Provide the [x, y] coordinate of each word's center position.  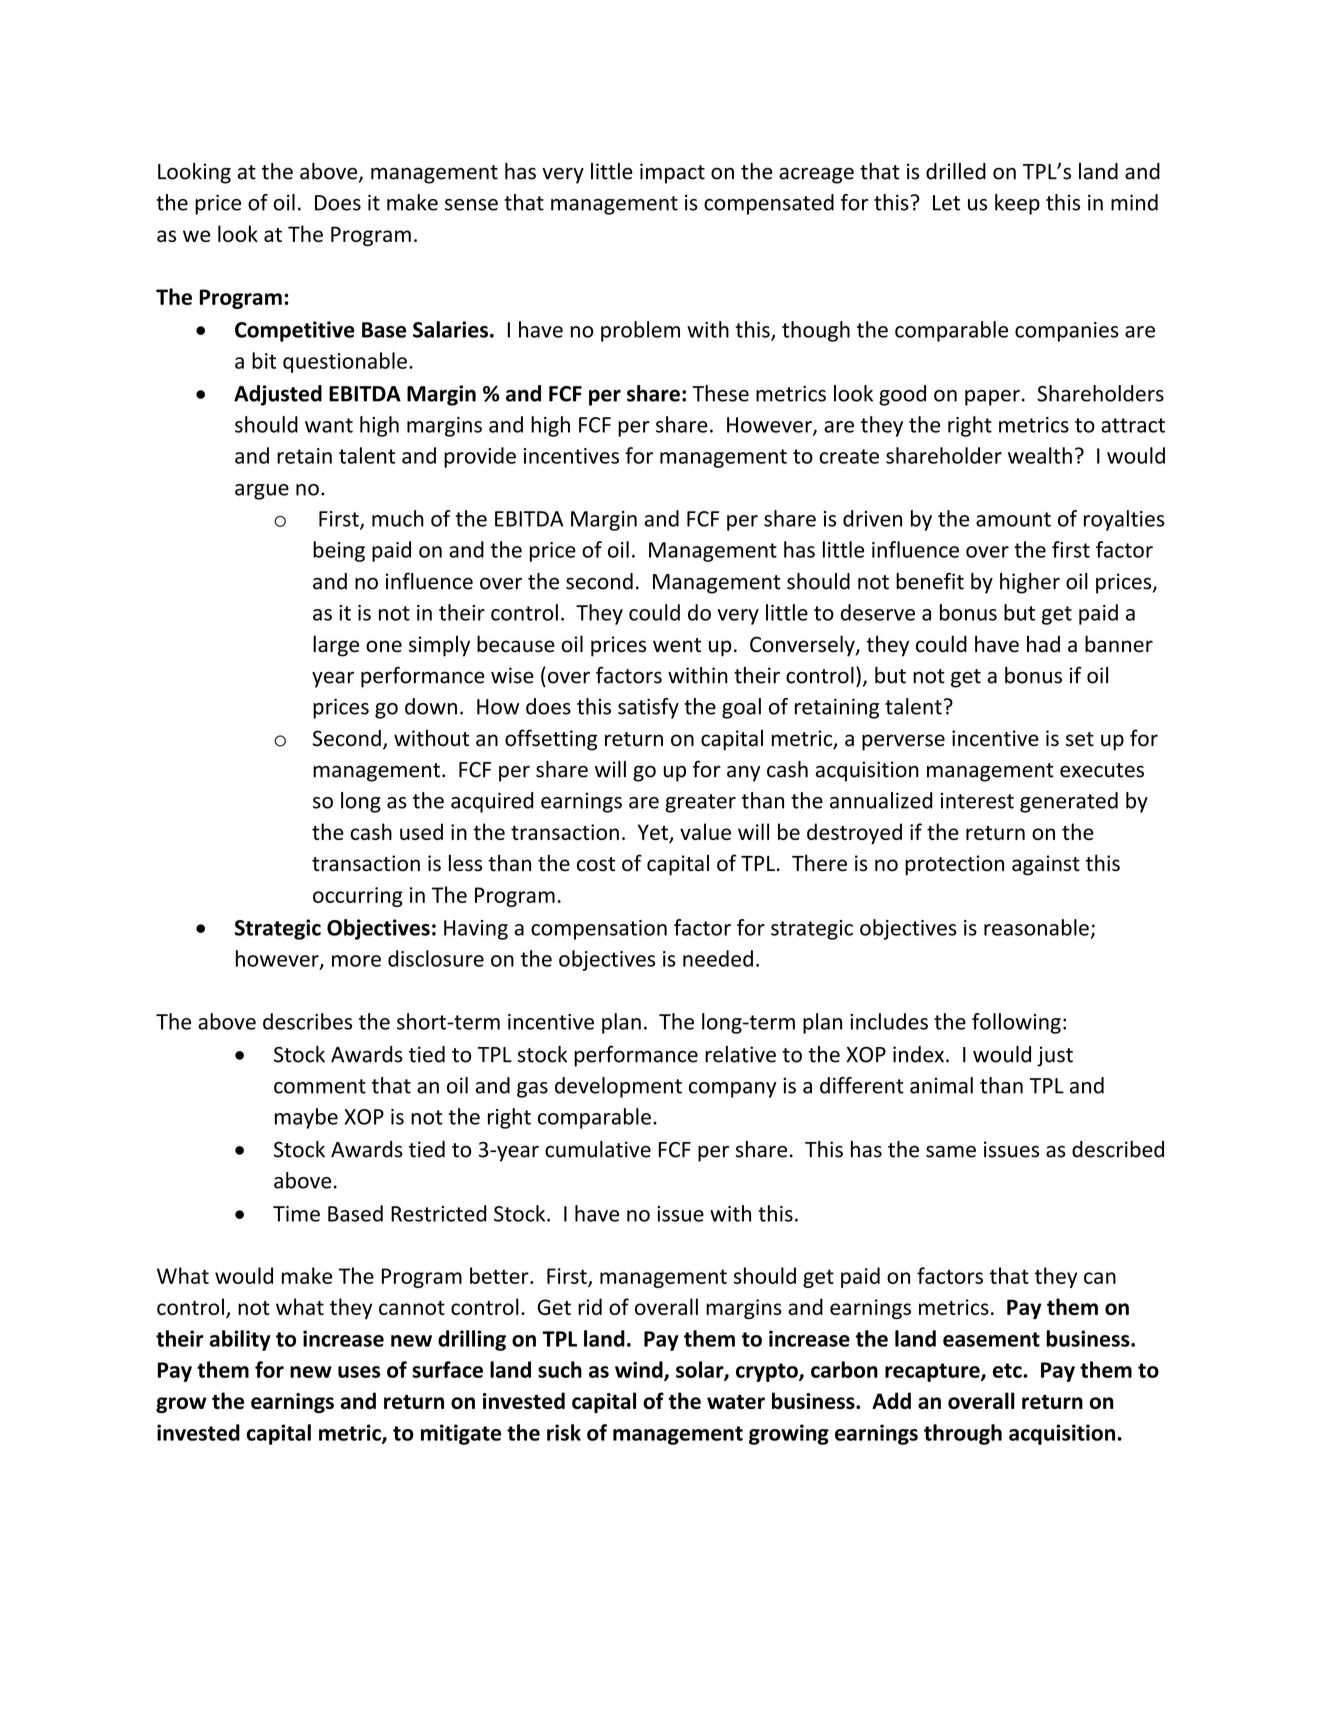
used [421, 831]
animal [941, 1085]
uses [359, 1372]
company [732, 1090]
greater [700, 803]
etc [1008, 1370]
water [736, 1402]
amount [1013, 519]
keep [1017, 204]
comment [320, 1086]
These [720, 393]
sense [471, 205]
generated [1069, 802]
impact [672, 173]
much [398, 518]
